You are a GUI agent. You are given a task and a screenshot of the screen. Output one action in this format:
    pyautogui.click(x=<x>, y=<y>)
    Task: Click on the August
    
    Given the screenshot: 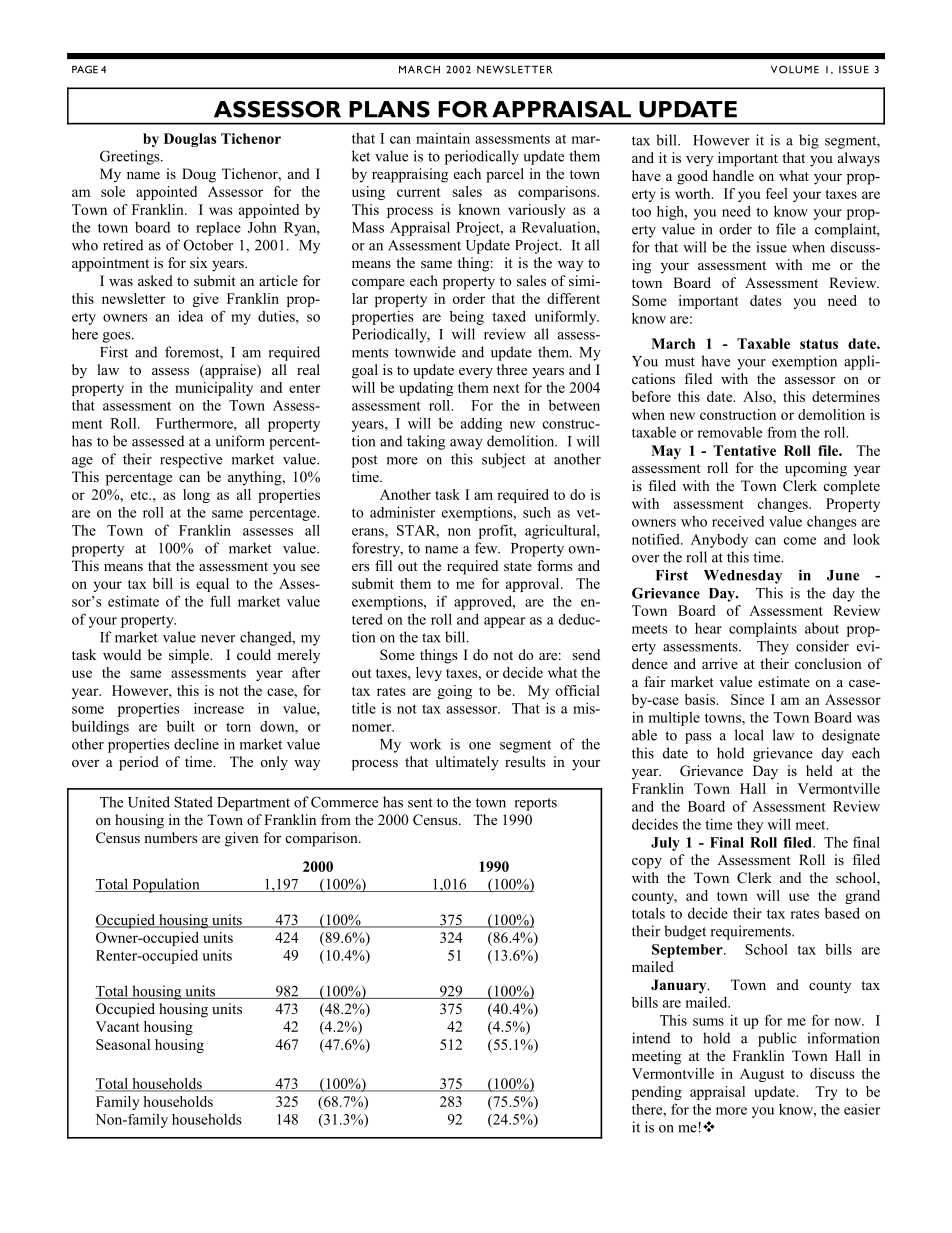 What is the action you would take?
    pyautogui.click(x=762, y=1075)
